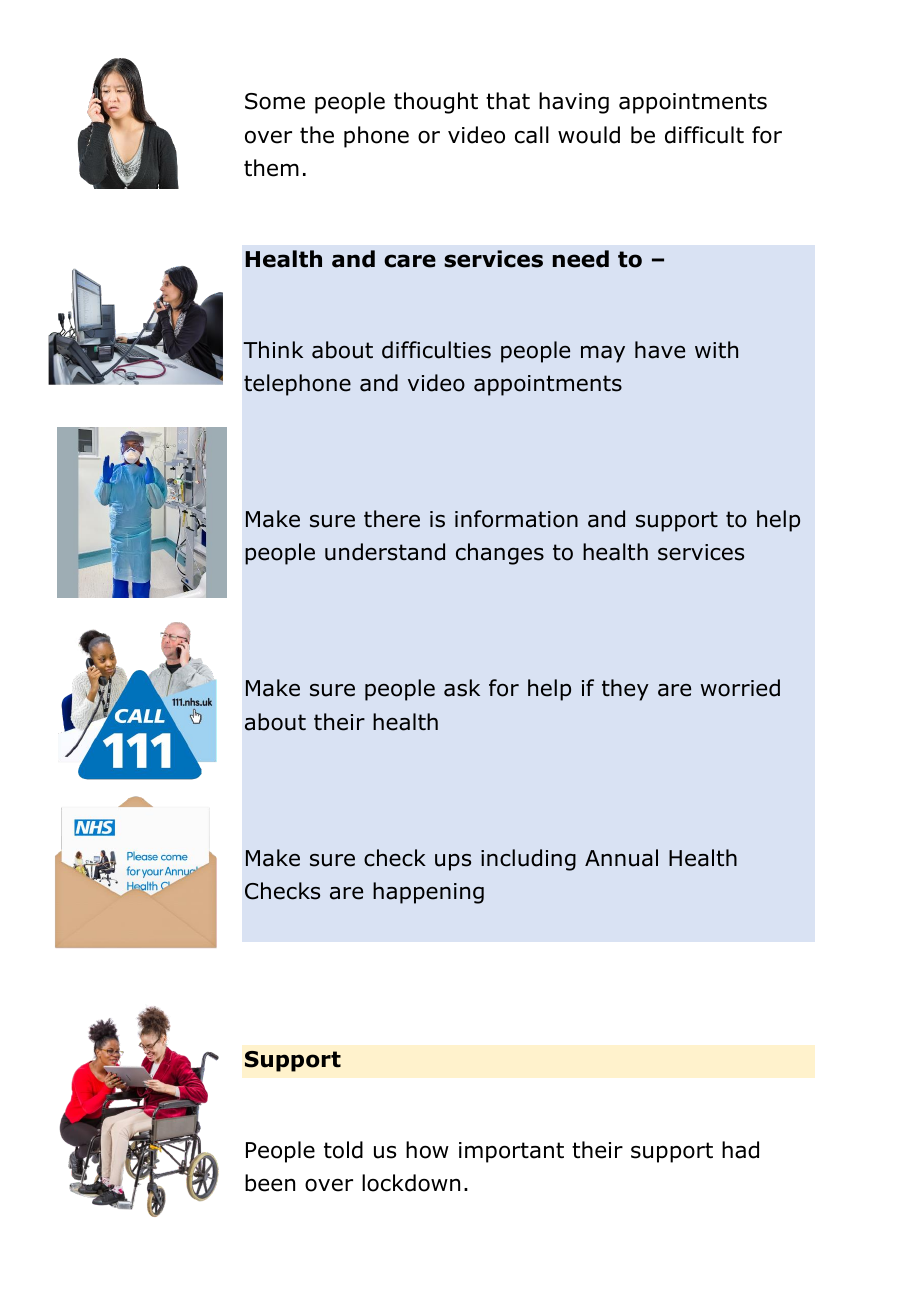 Image resolution: width=924 pixels, height=1308 pixels. Describe the element at coordinates (275, 101) in the screenshot. I see `Some` at that location.
